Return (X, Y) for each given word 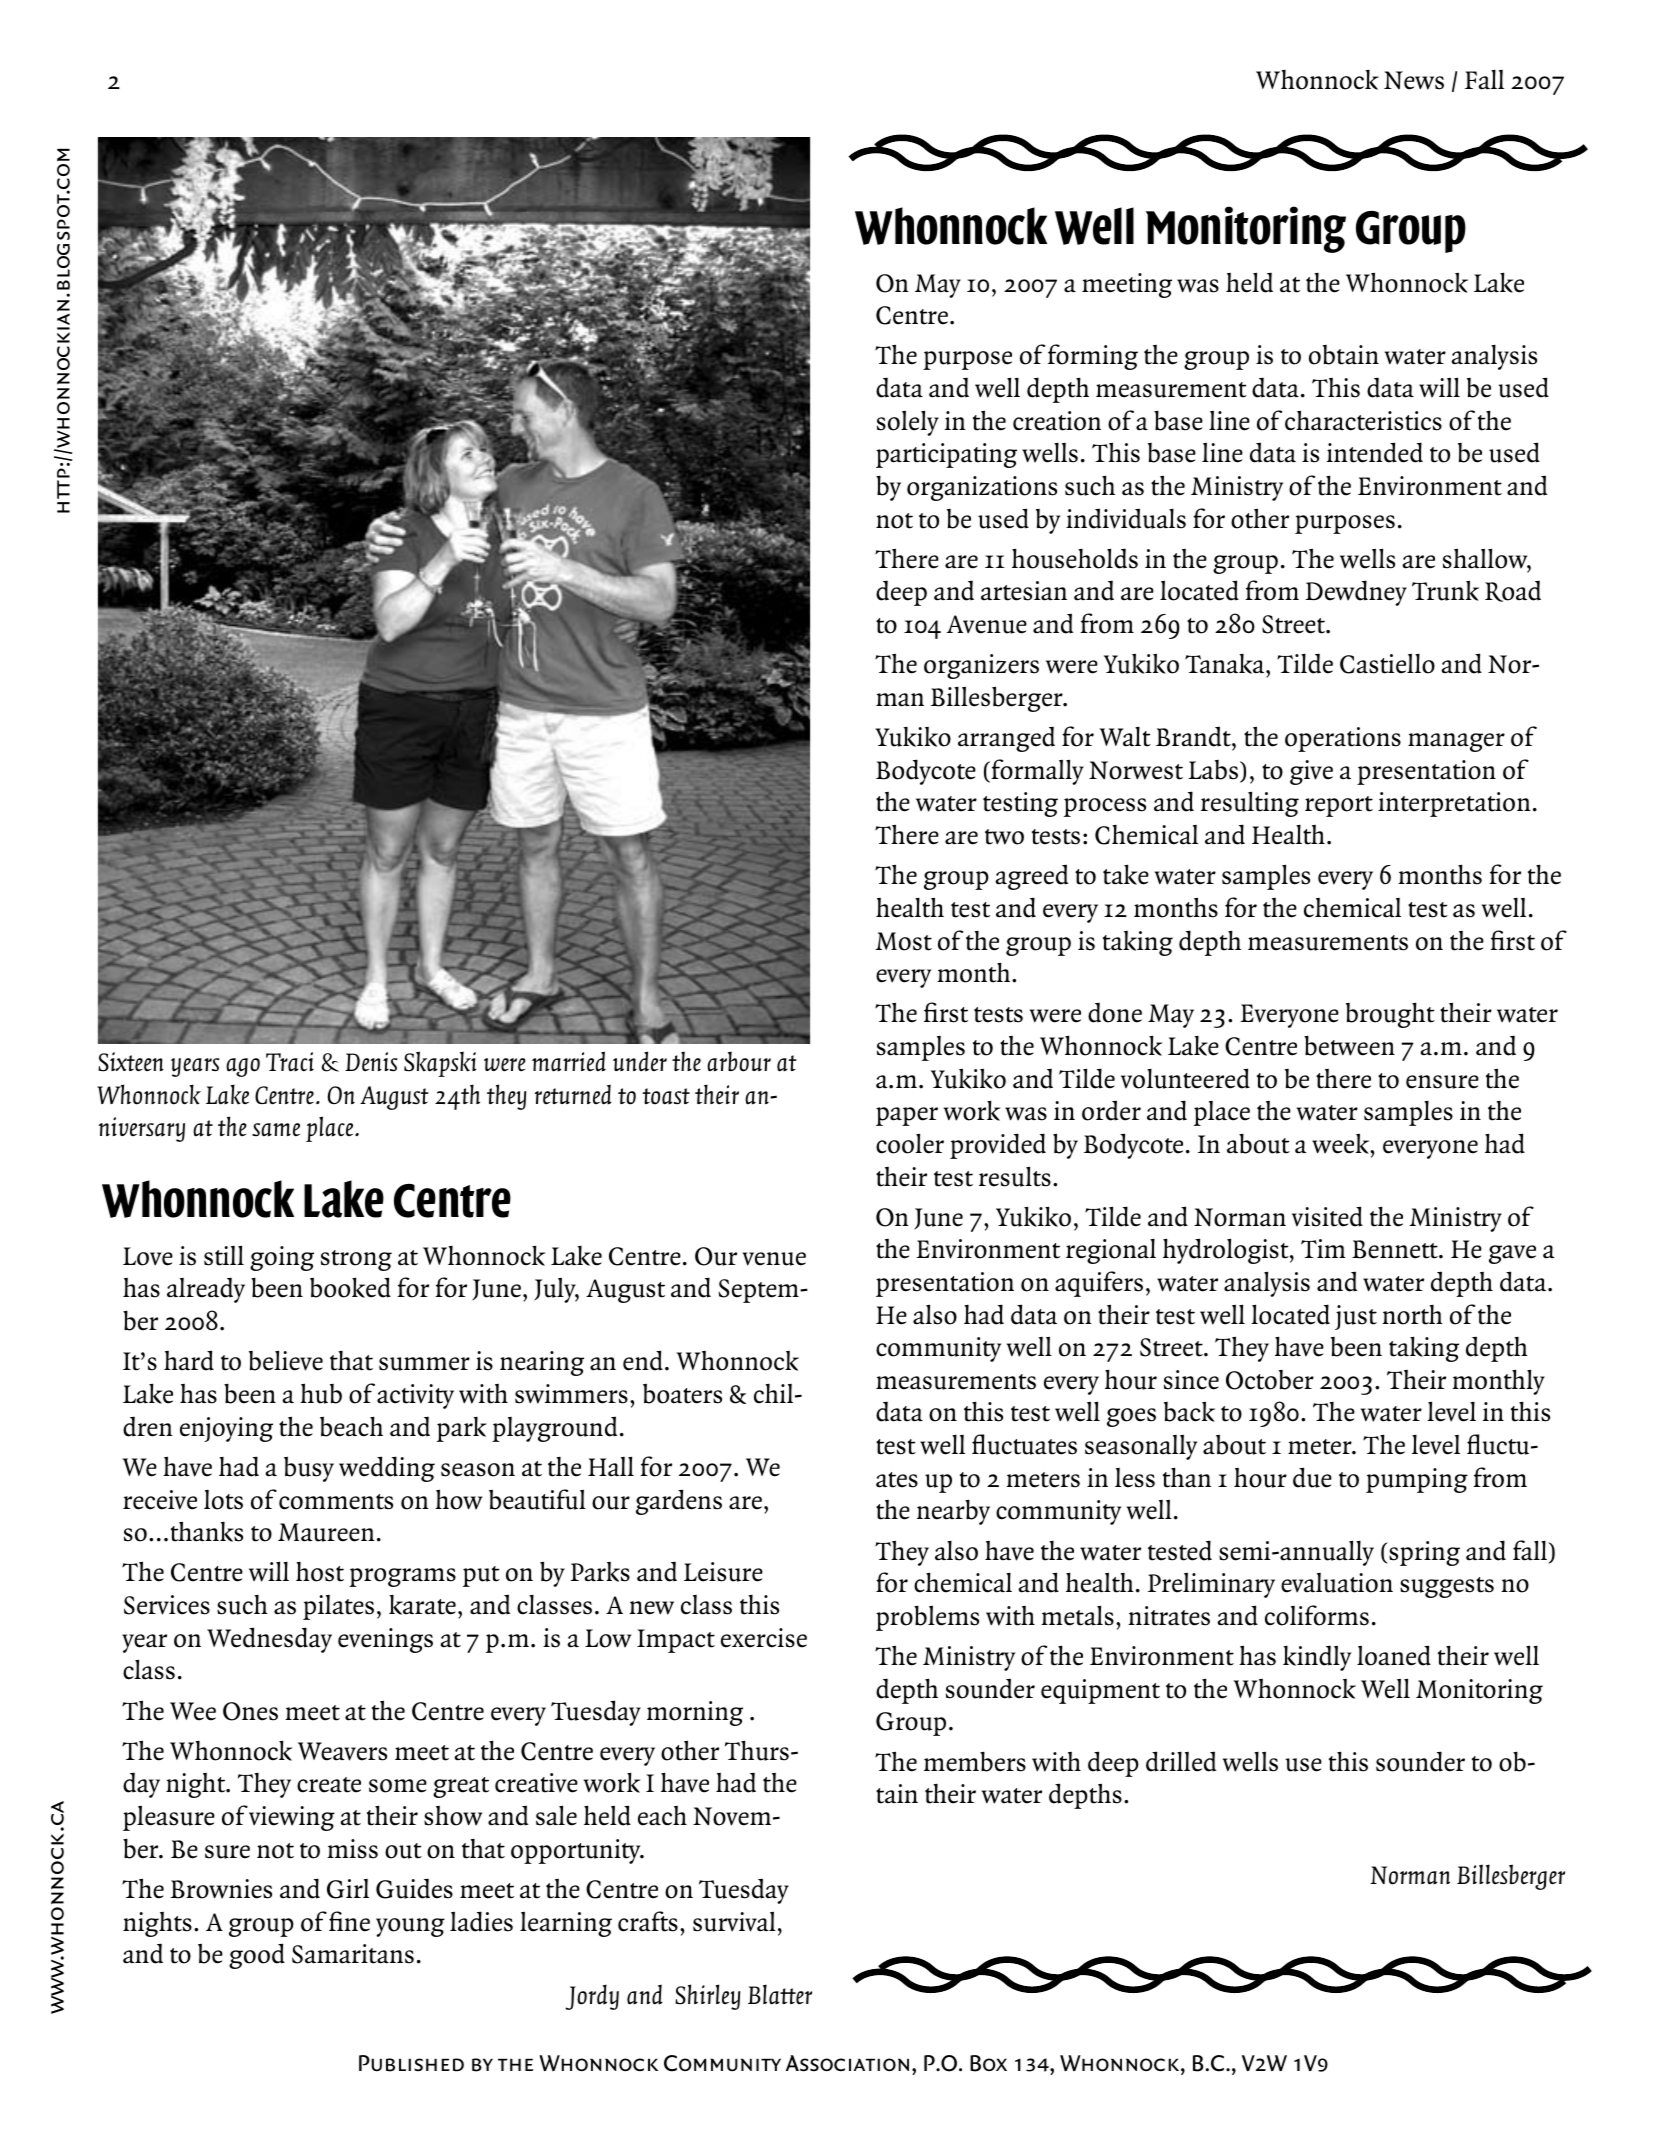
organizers (981, 666)
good (257, 1956)
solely (908, 423)
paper (907, 1116)
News (1414, 80)
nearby (953, 1512)
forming (1093, 357)
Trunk (1445, 590)
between (1349, 1045)
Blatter (780, 1994)
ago (243, 1067)
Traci (290, 1062)
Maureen (326, 1532)
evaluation (1337, 1583)
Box (988, 2063)
